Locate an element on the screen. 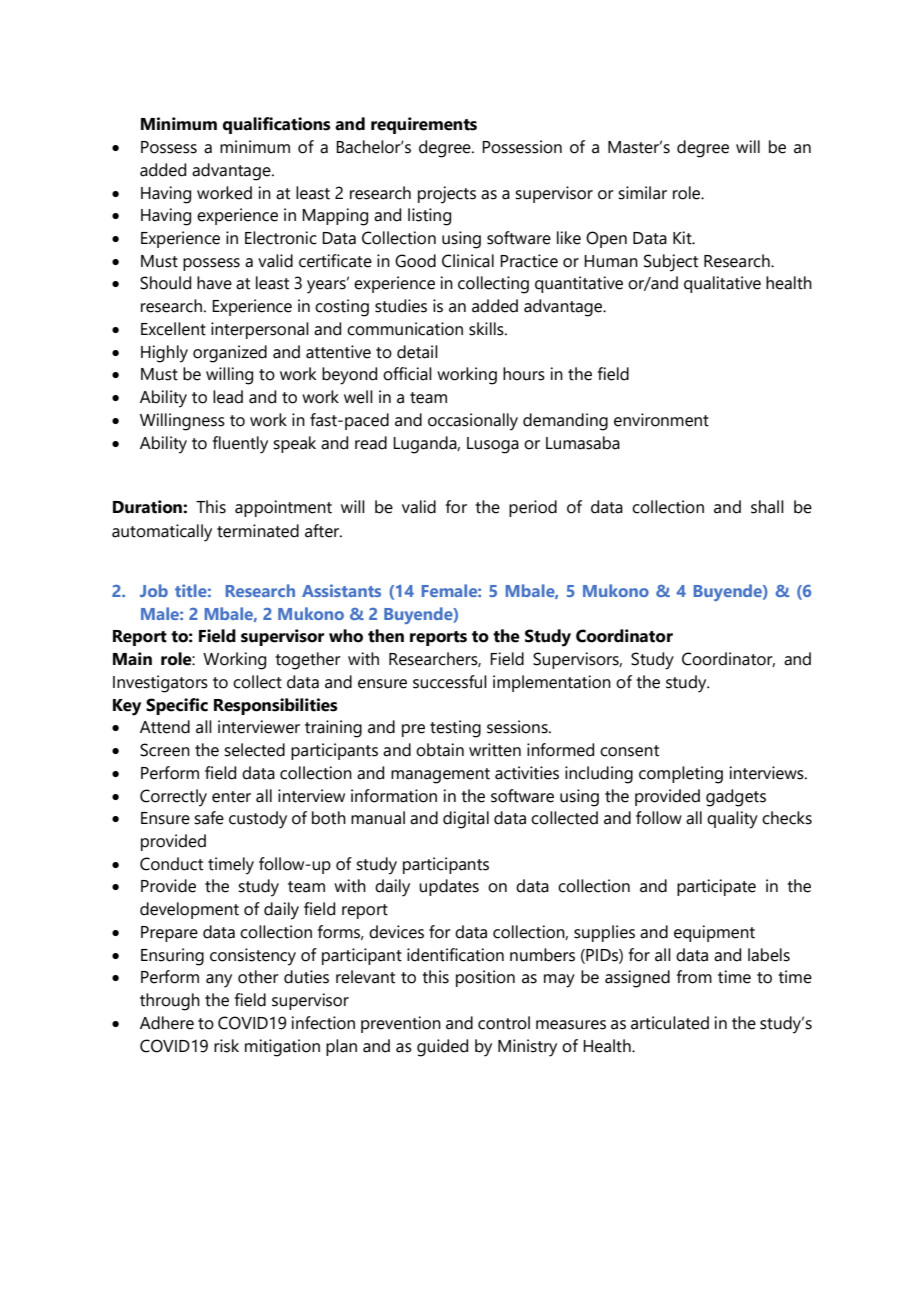 This screenshot has height=1308, width=924. Adhere is located at coordinates (167, 1023).
